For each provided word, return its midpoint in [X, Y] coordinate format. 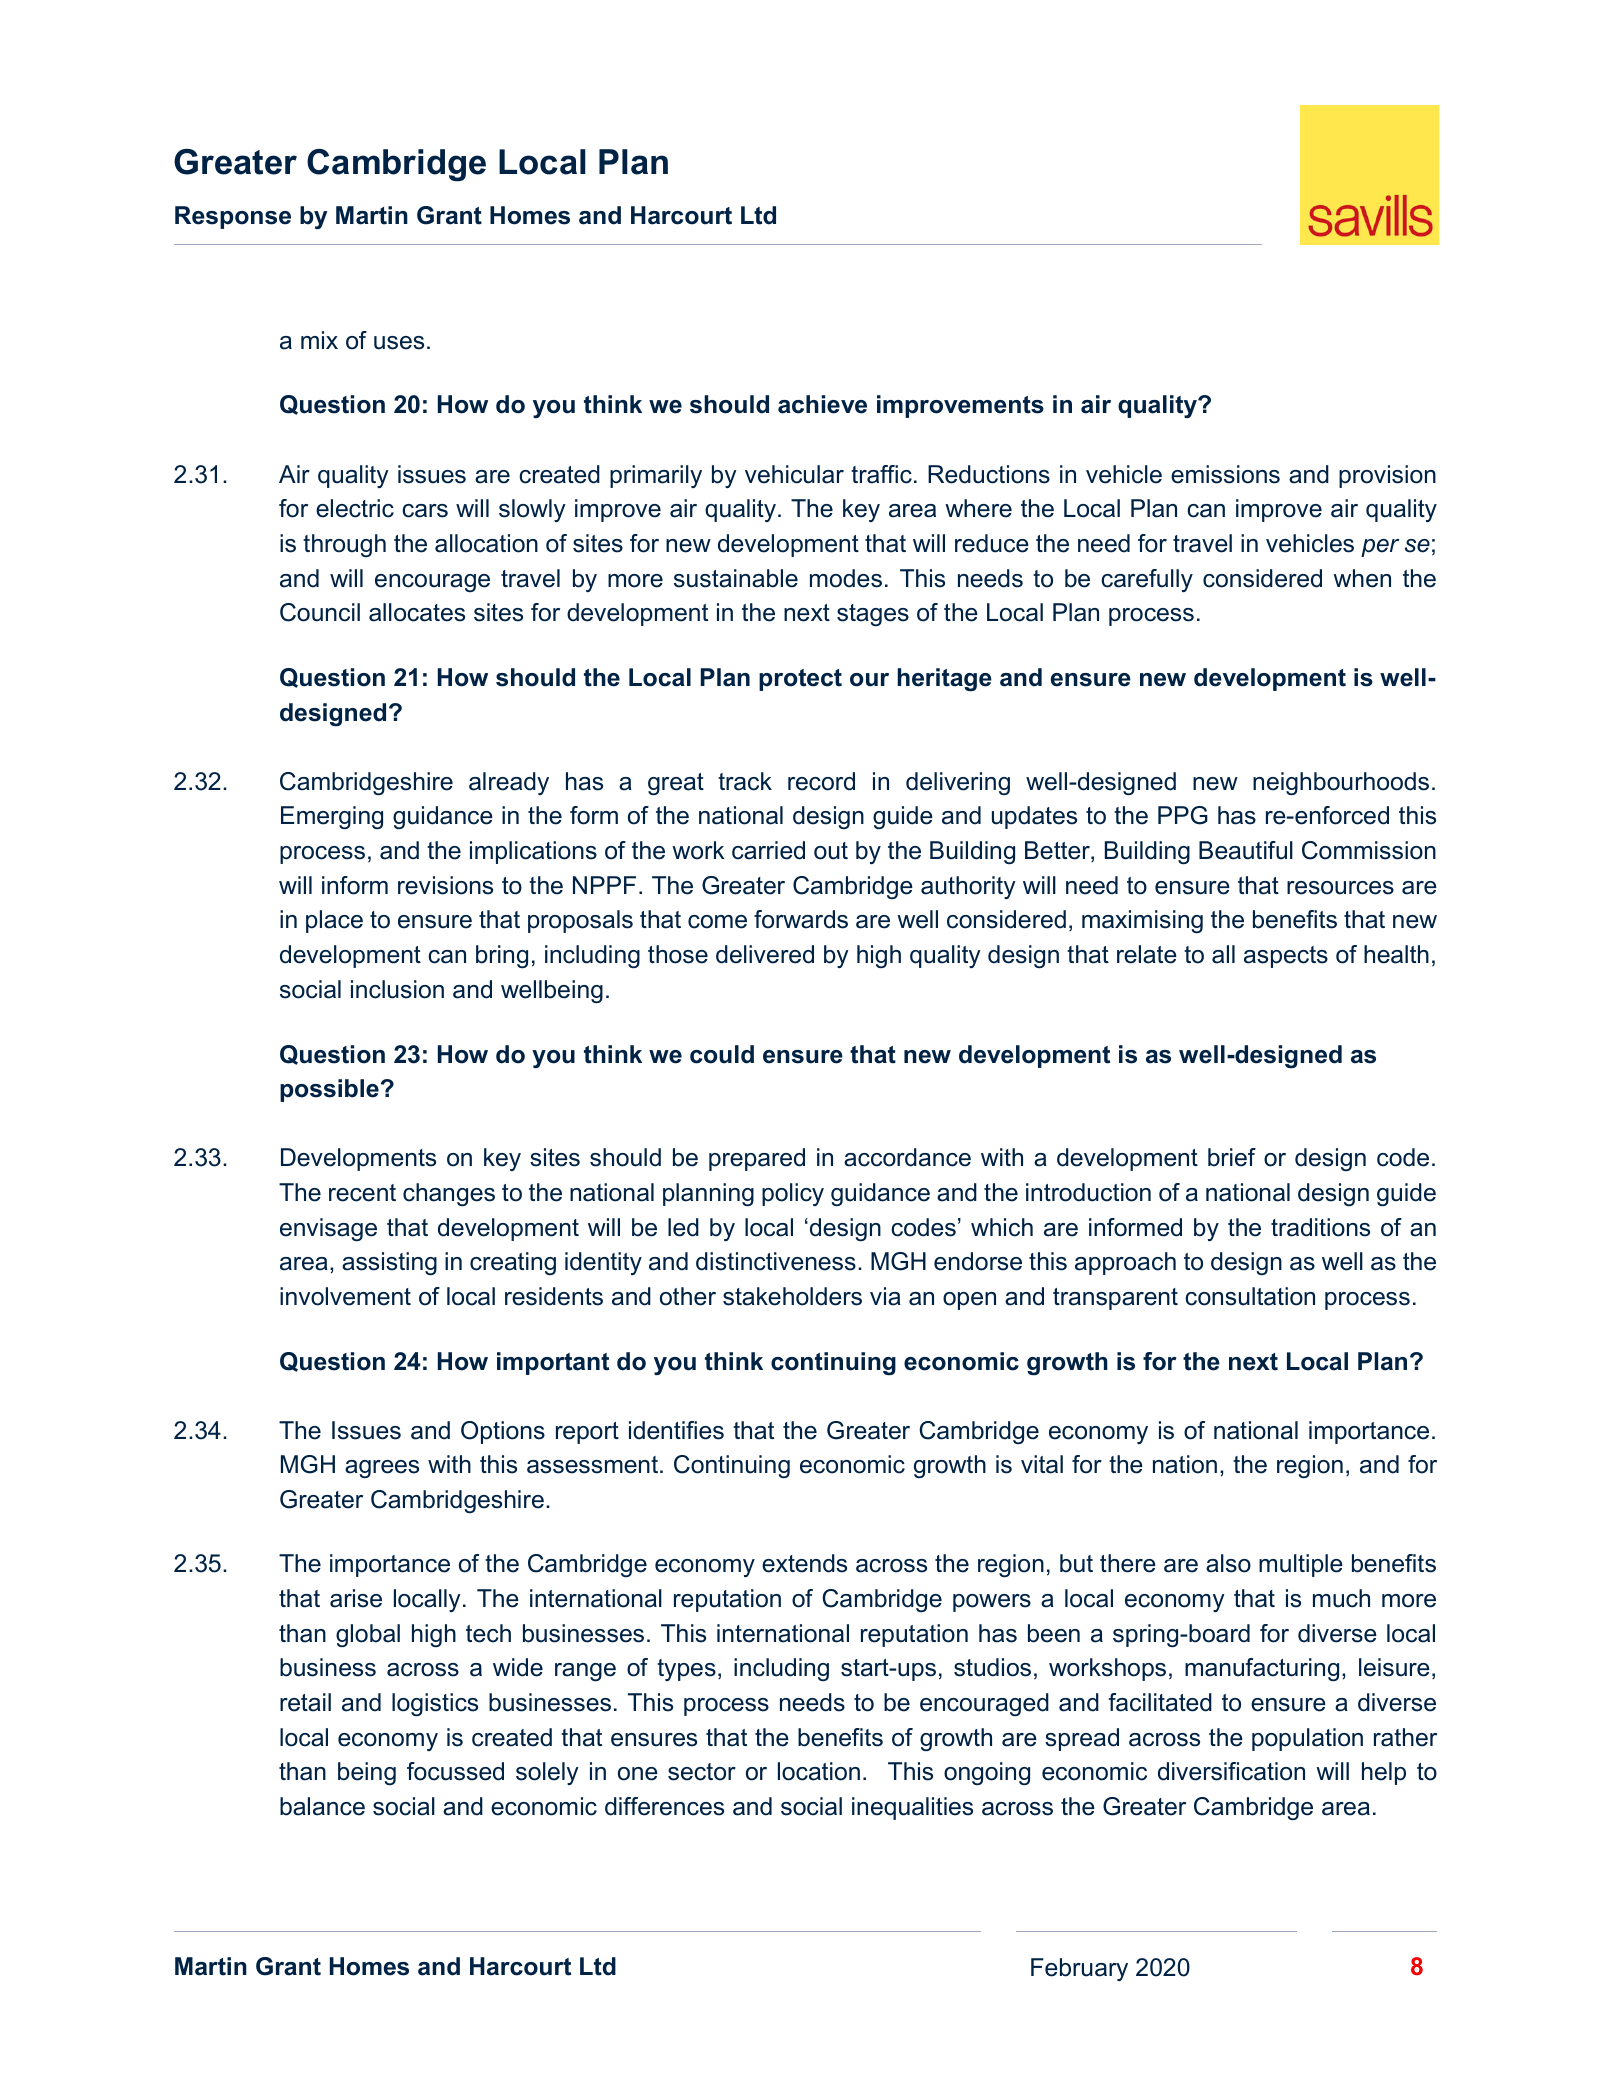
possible [329, 1090]
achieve [822, 404]
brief [1232, 1157]
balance [322, 1806]
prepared [757, 1159]
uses [399, 343]
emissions [1225, 474]
